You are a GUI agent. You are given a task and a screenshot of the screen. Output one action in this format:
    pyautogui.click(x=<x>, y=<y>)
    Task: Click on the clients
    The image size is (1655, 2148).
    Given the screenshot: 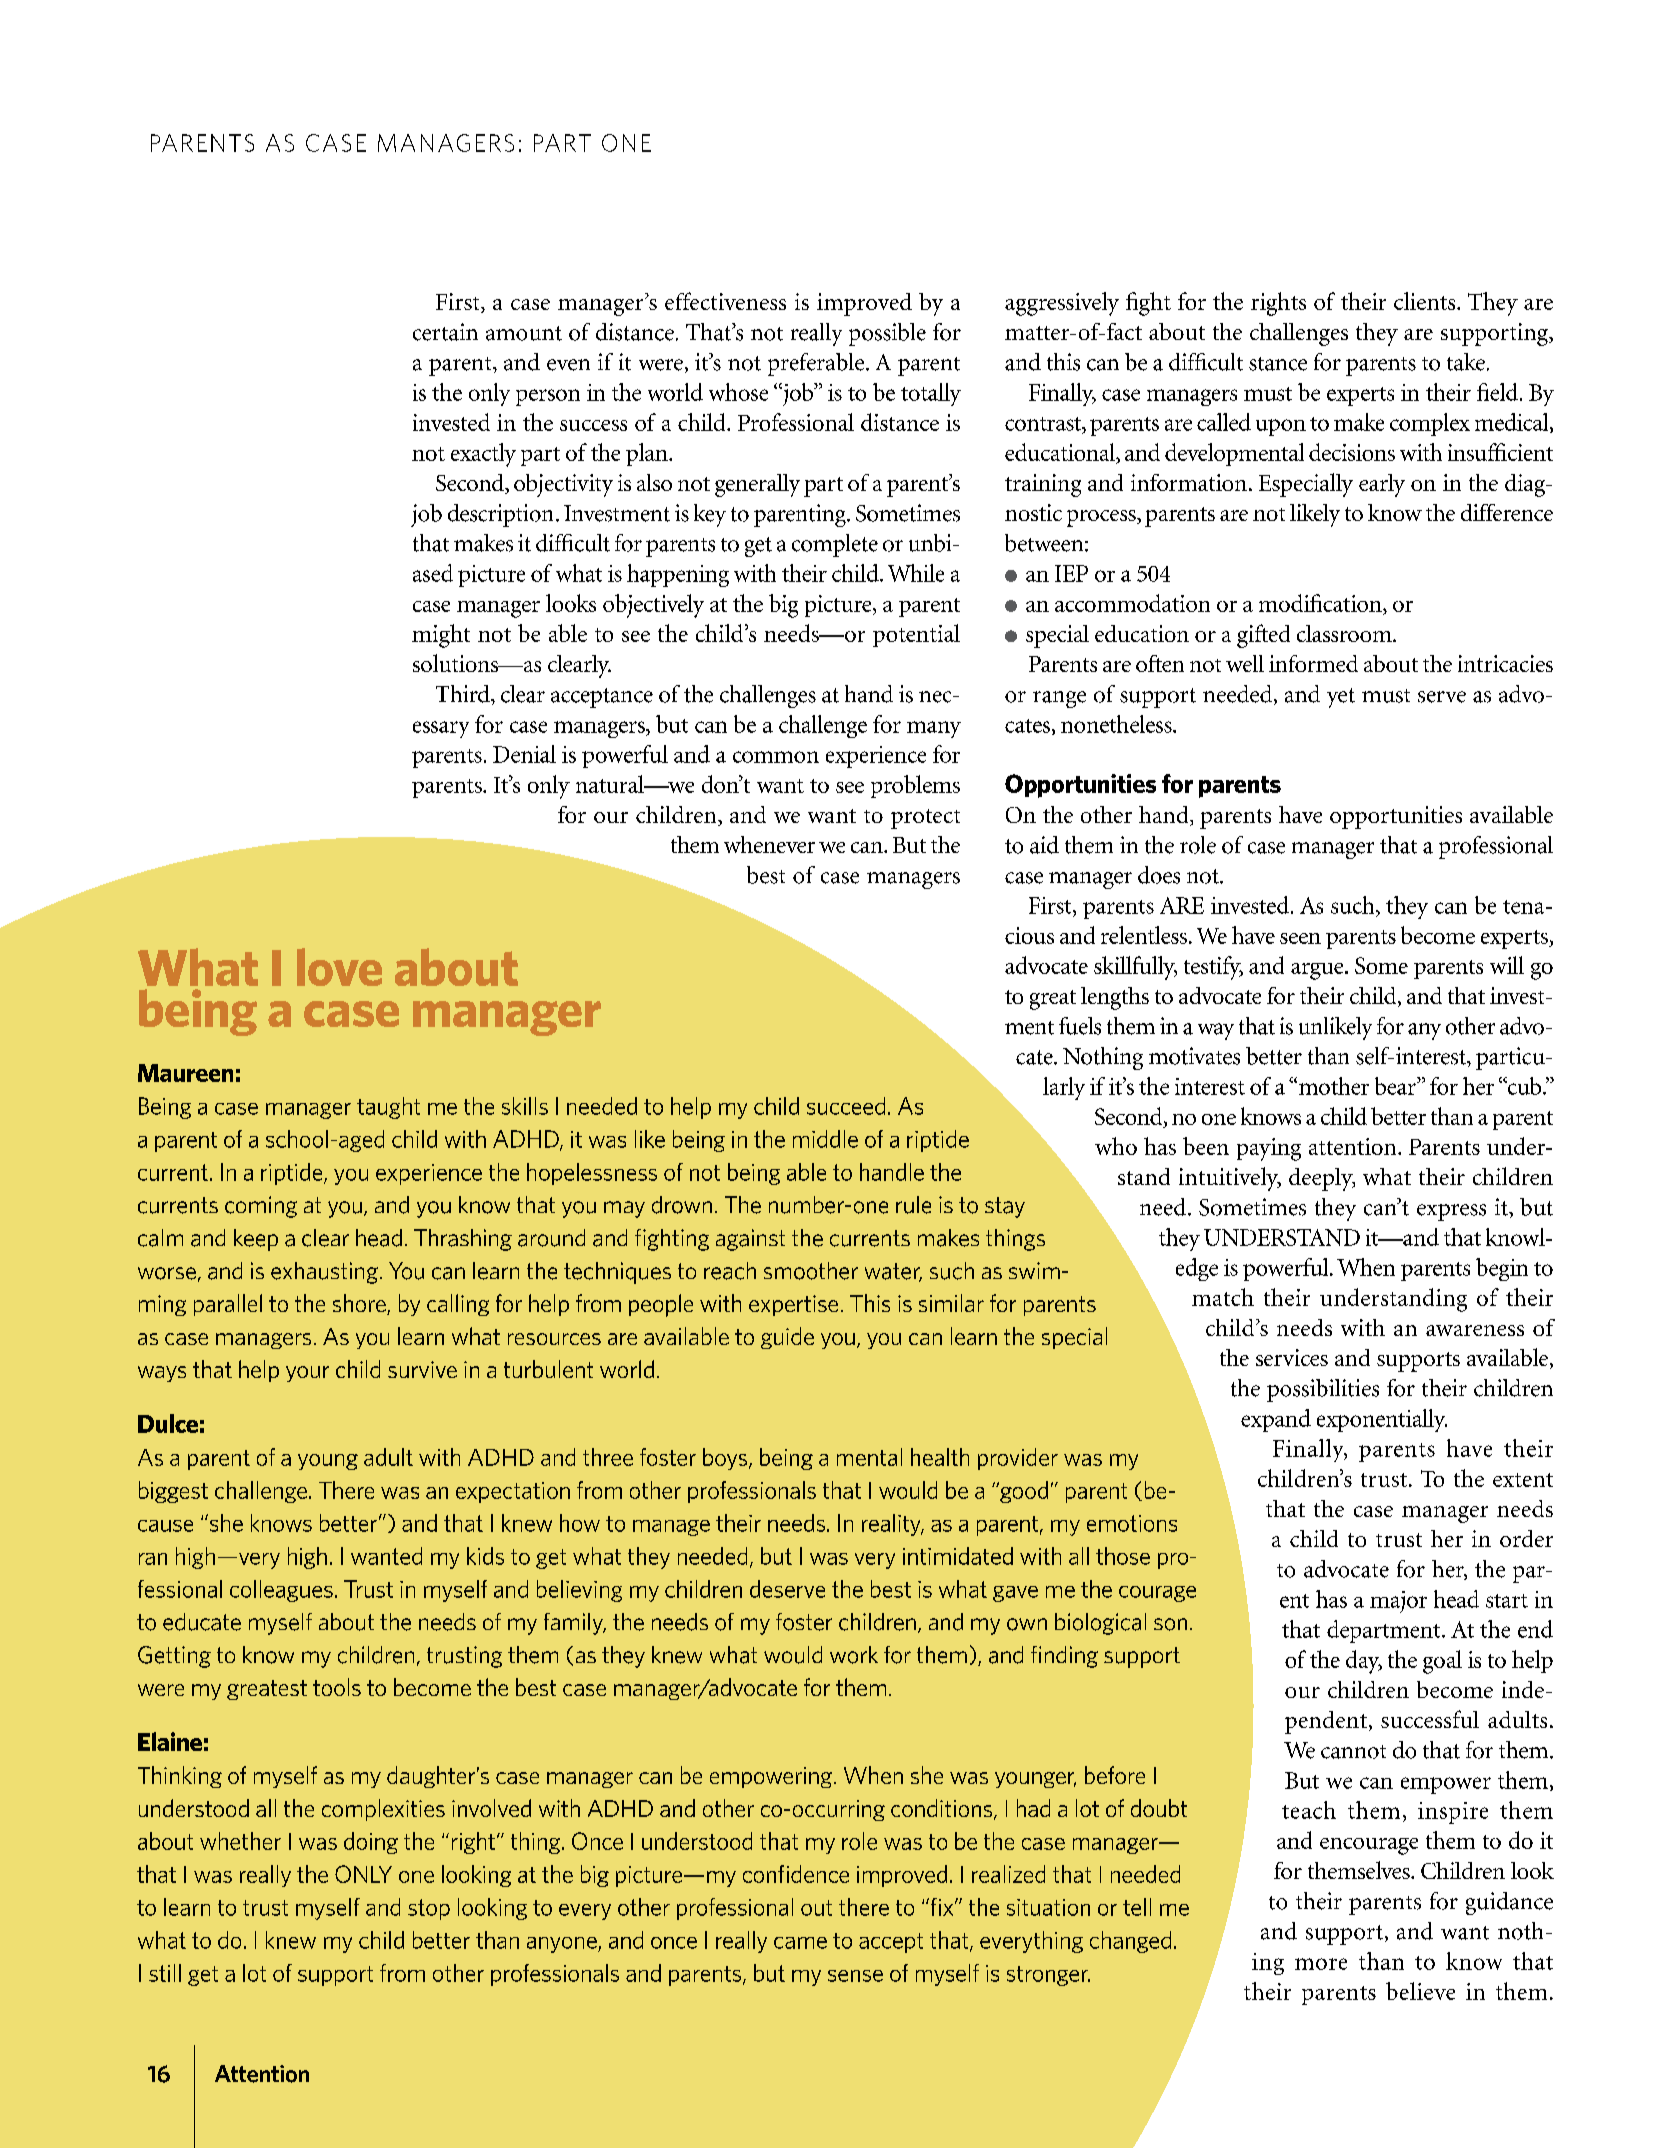 What is the action you would take?
    pyautogui.click(x=1426, y=301)
